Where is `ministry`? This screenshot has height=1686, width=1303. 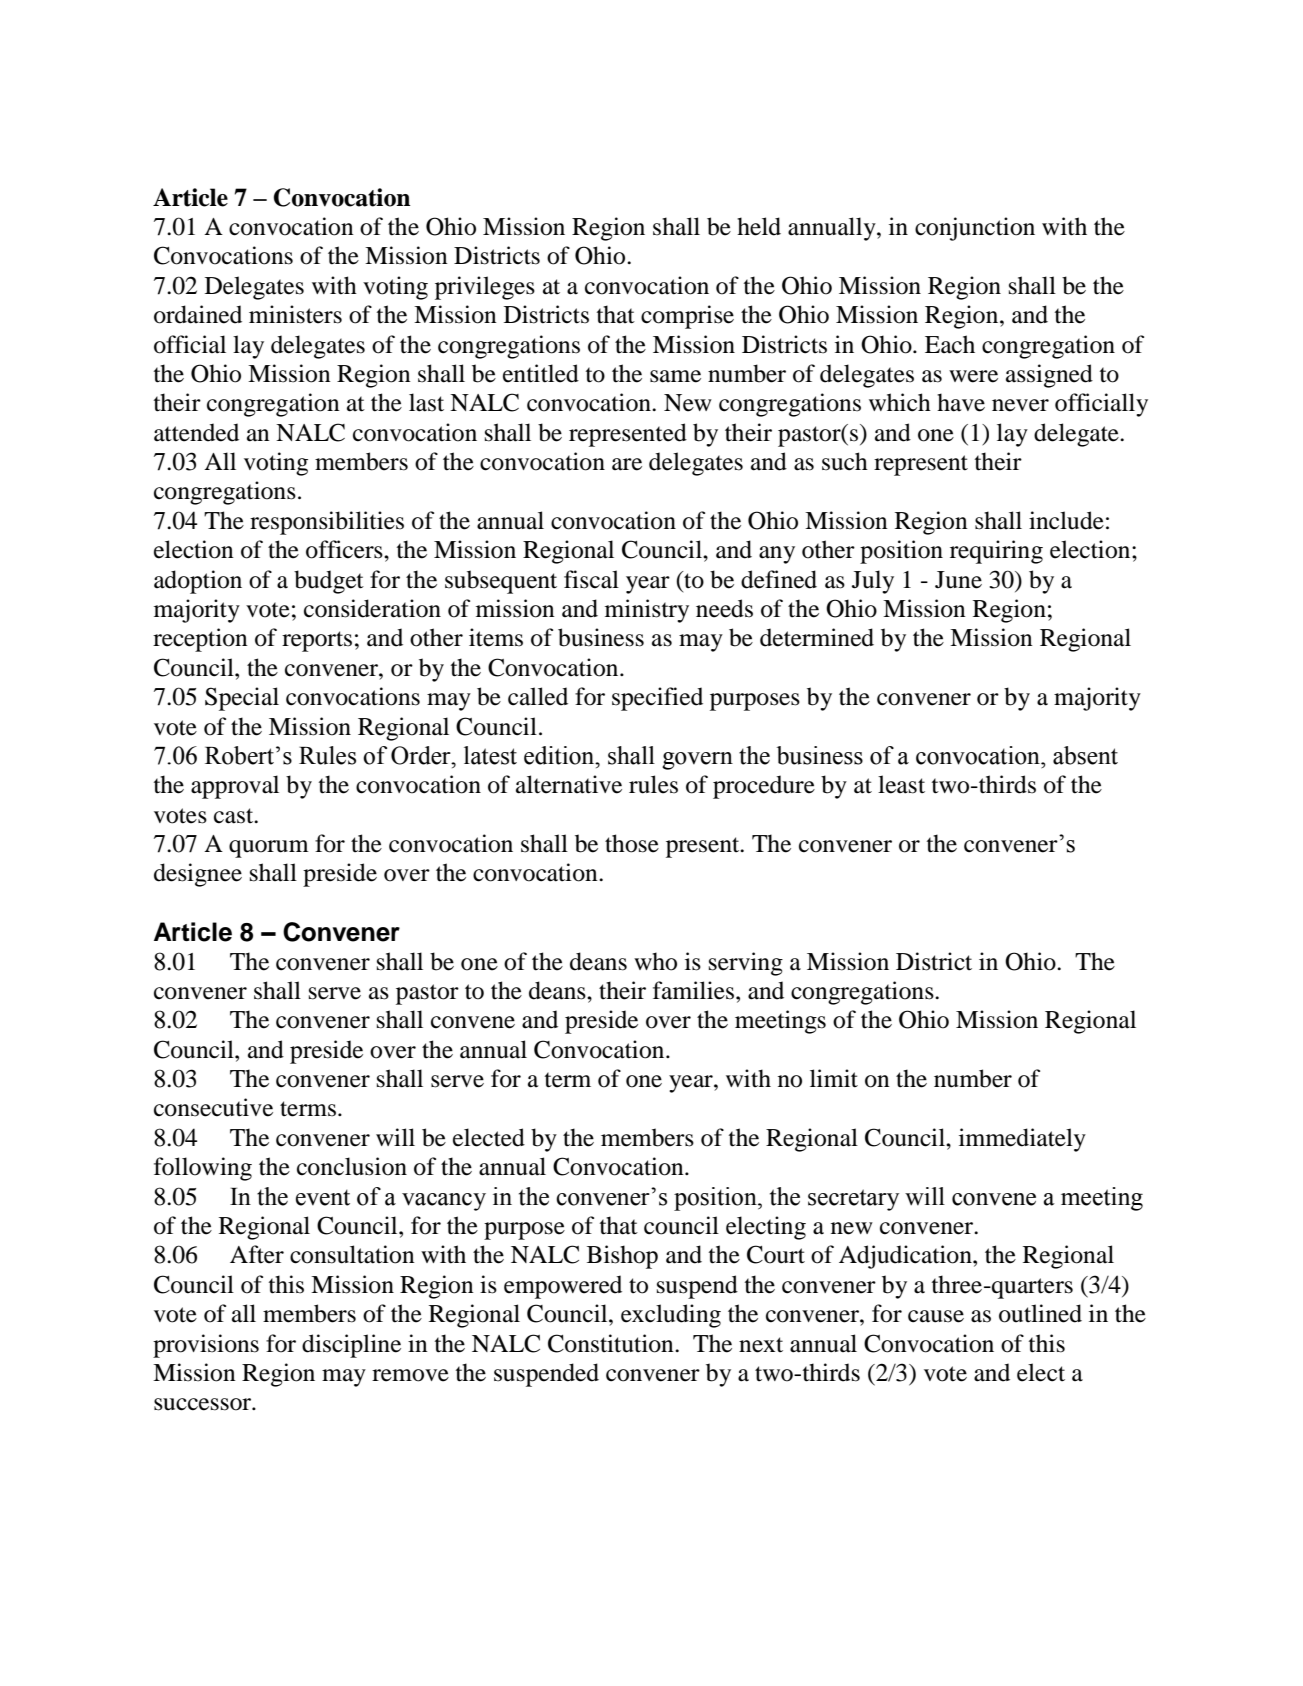 ministry is located at coordinates (647, 611).
